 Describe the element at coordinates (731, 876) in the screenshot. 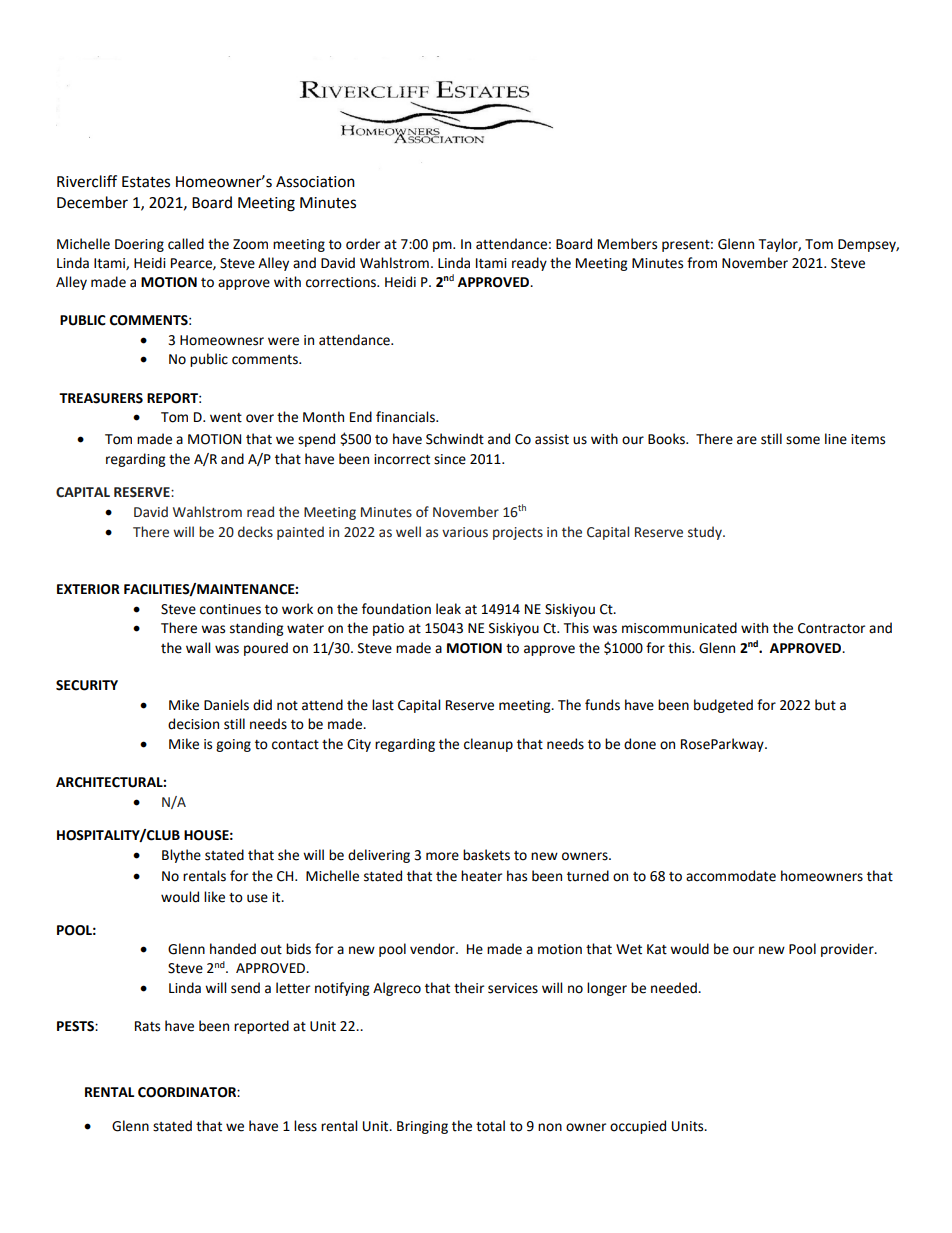

I see `accommodate` at that location.
